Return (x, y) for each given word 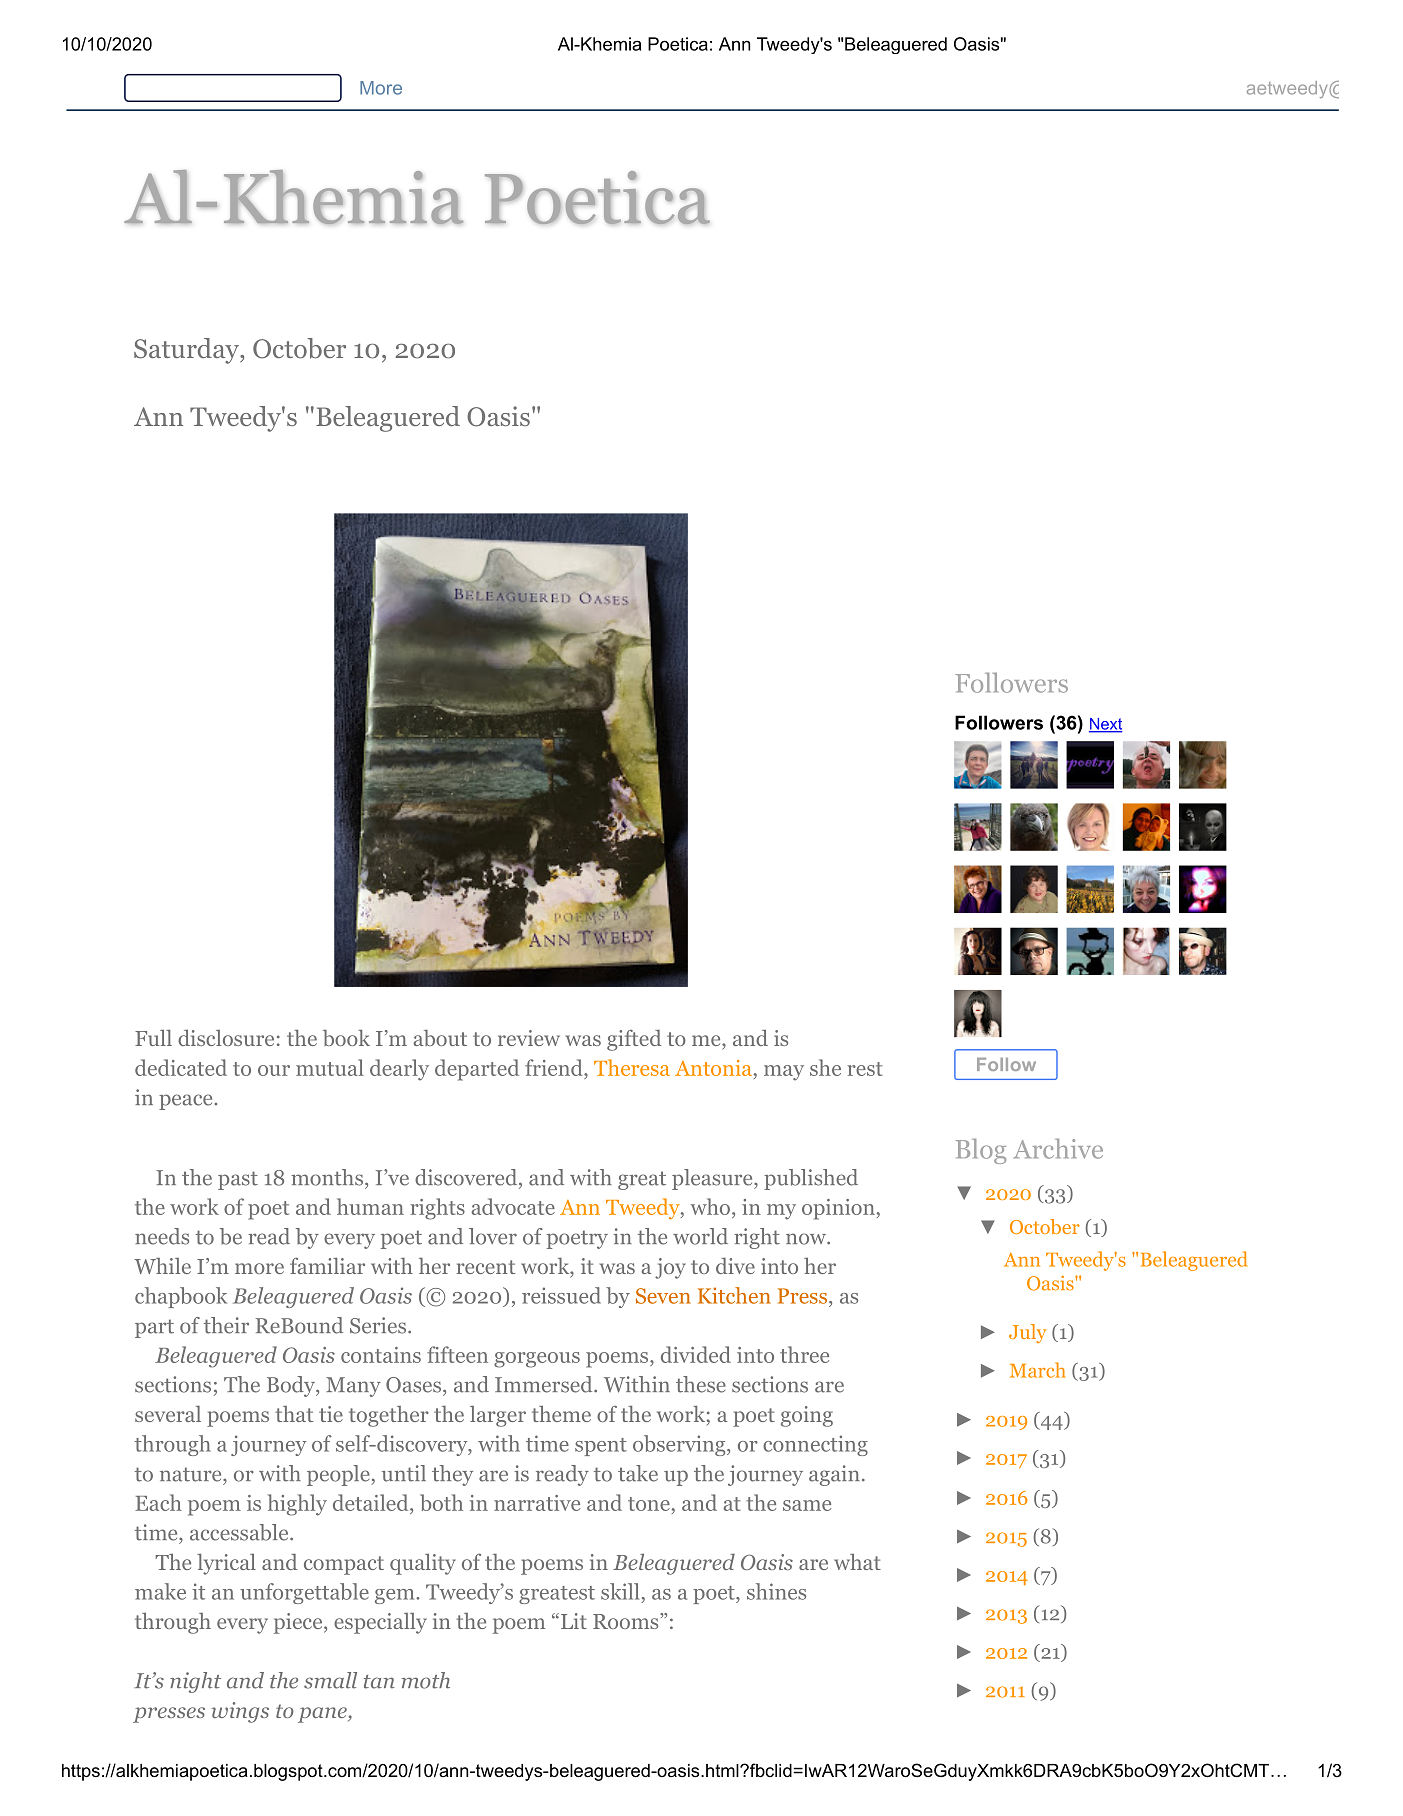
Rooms (627, 1621)
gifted (634, 1040)
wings (240, 1712)
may (784, 1073)
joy (670, 1268)
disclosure (226, 1037)
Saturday (187, 351)
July (1027, 1333)
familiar (327, 1265)
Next (1105, 725)
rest (864, 1069)
